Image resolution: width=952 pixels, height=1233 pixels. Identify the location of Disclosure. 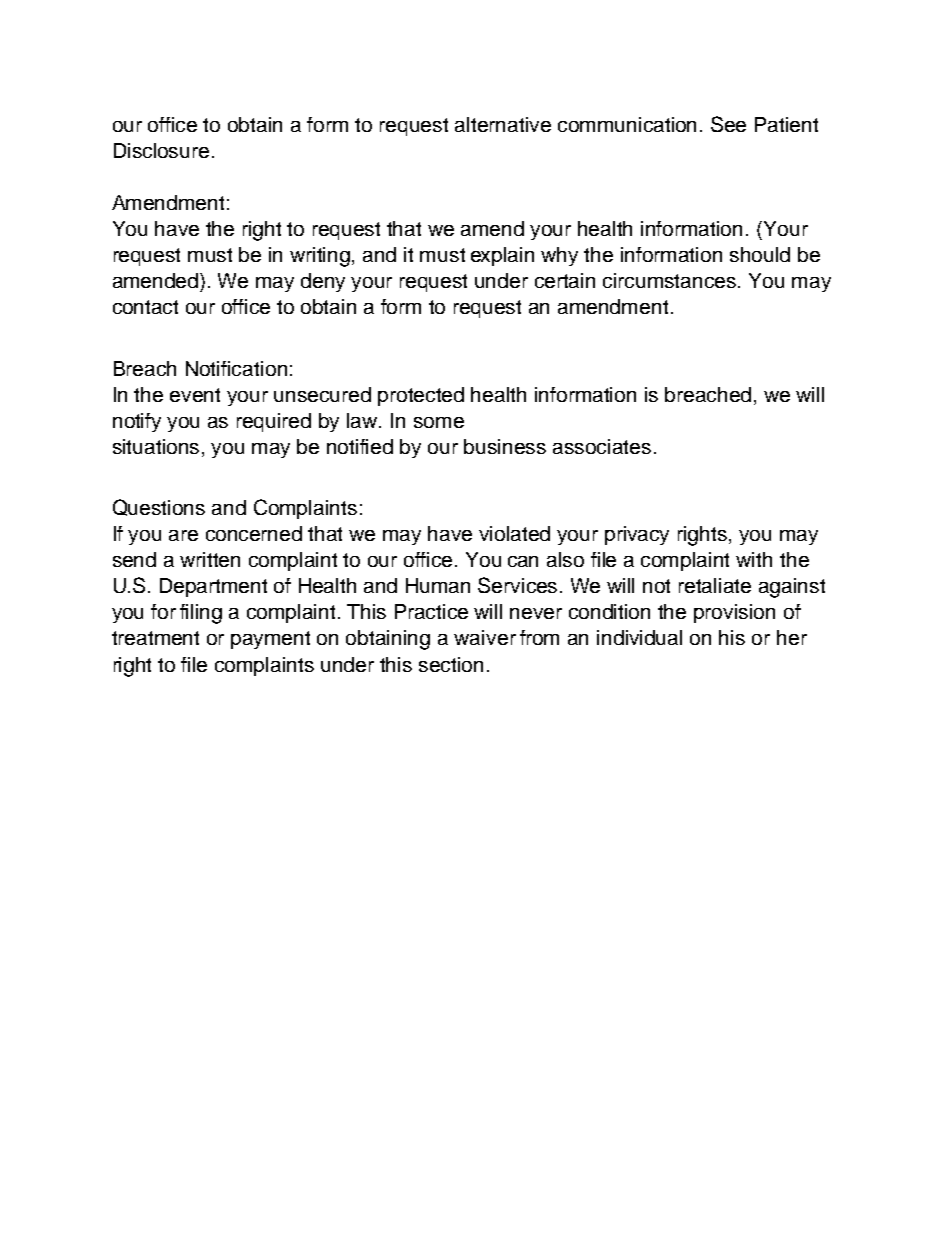
(161, 150).
